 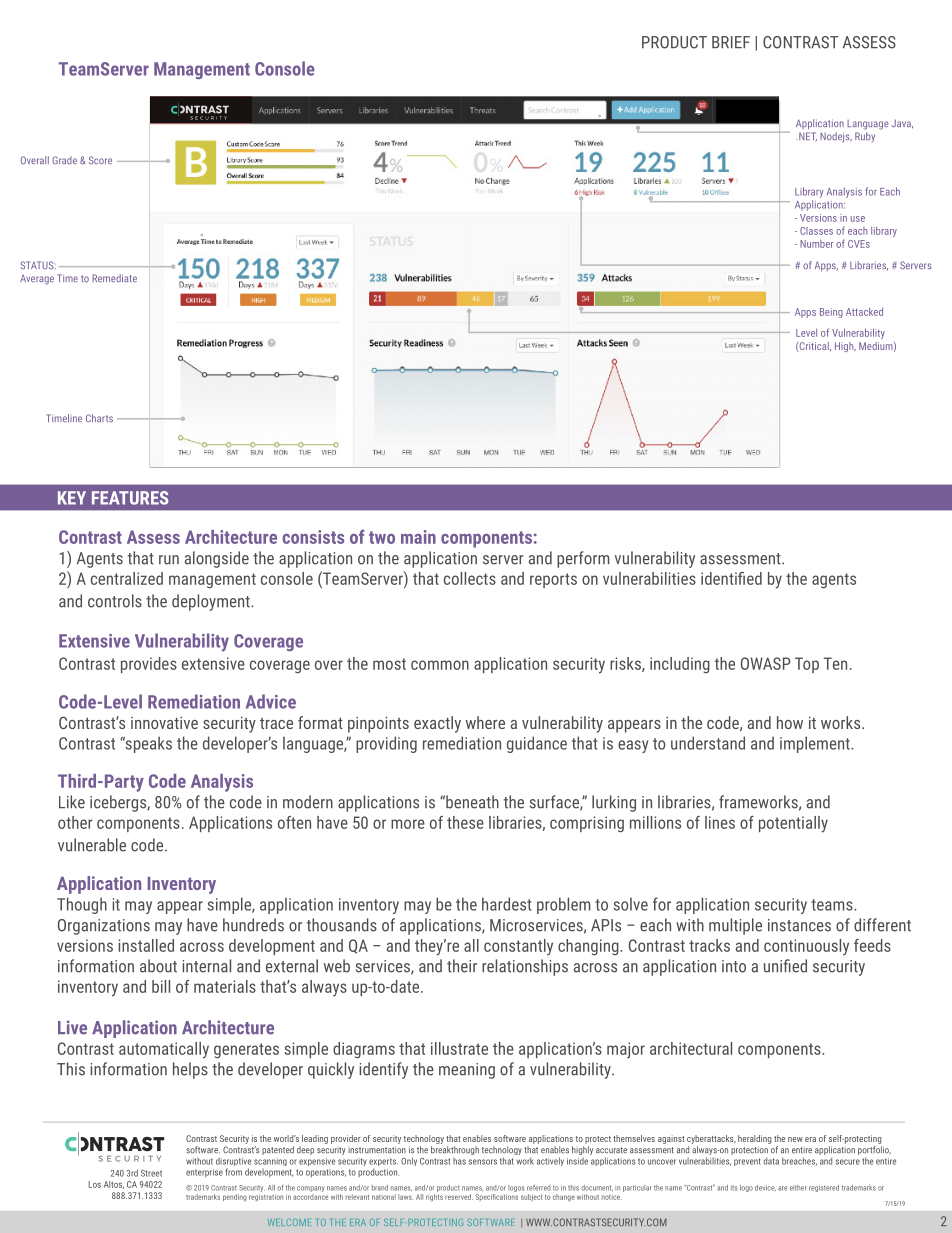 I want to click on OWASP, so click(x=766, y=663).
